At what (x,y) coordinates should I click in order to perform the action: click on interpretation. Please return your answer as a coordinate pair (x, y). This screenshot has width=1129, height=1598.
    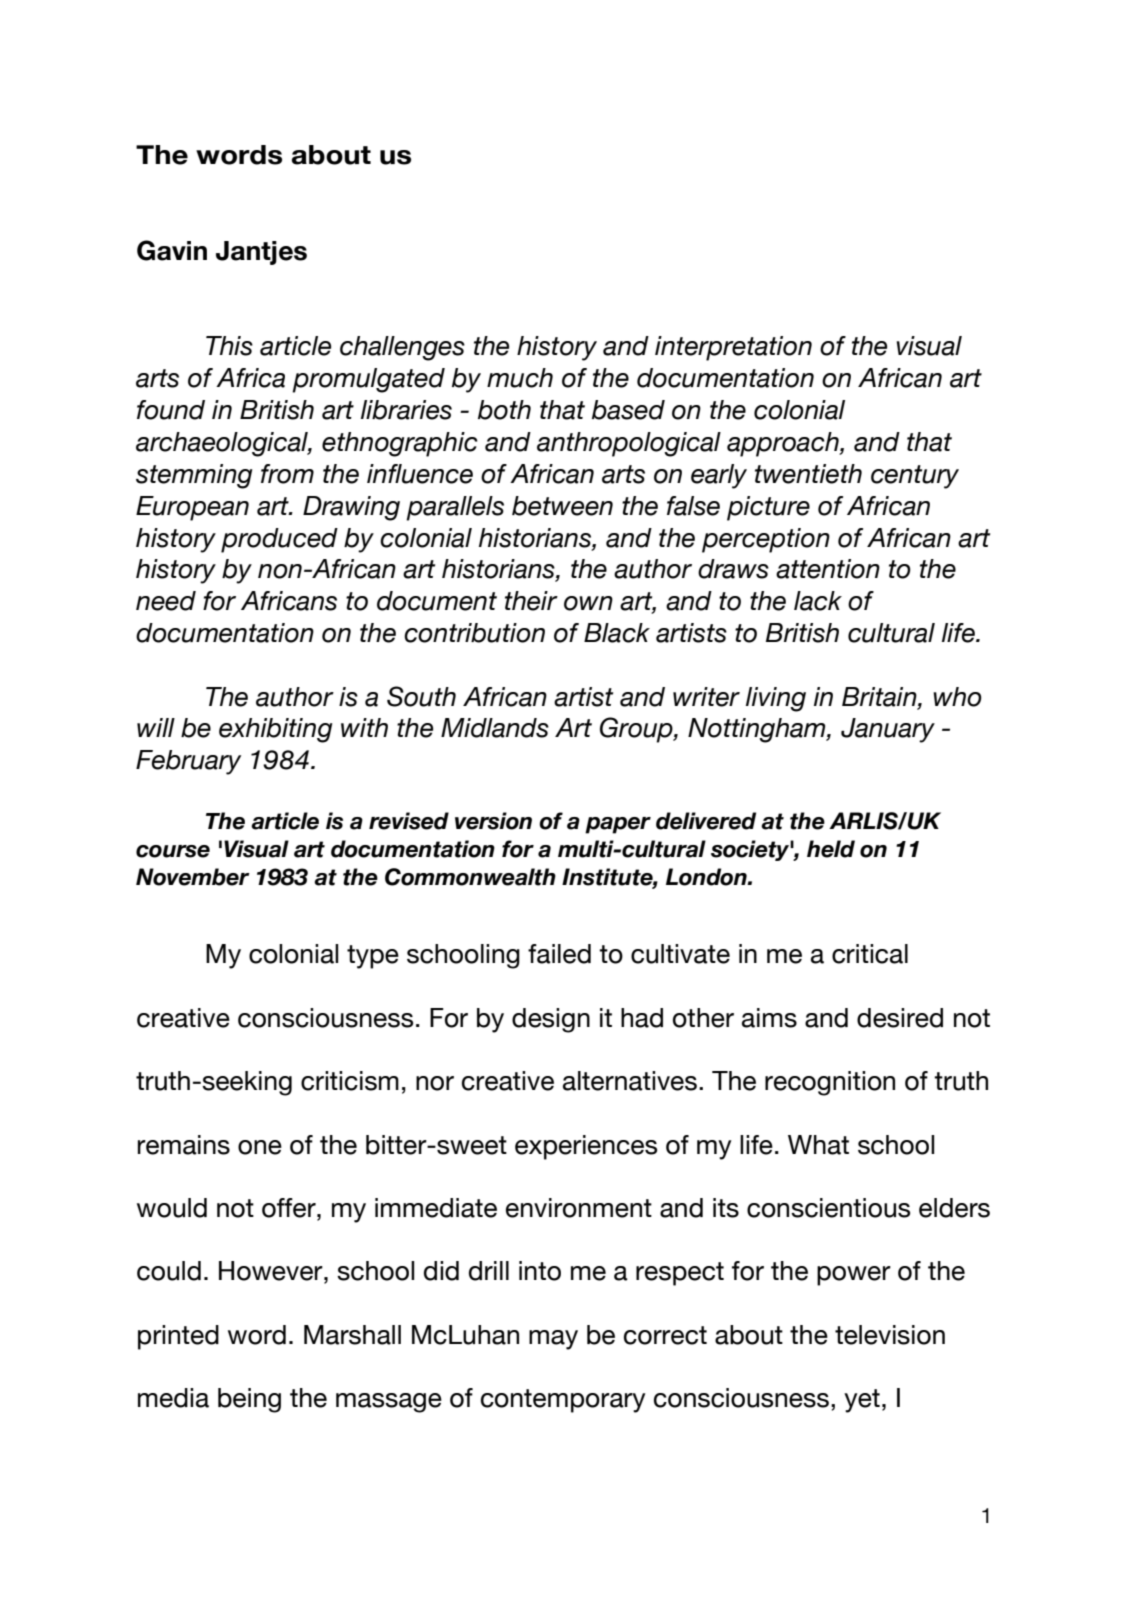
    Looking at the image, I should click on (733, 348).
